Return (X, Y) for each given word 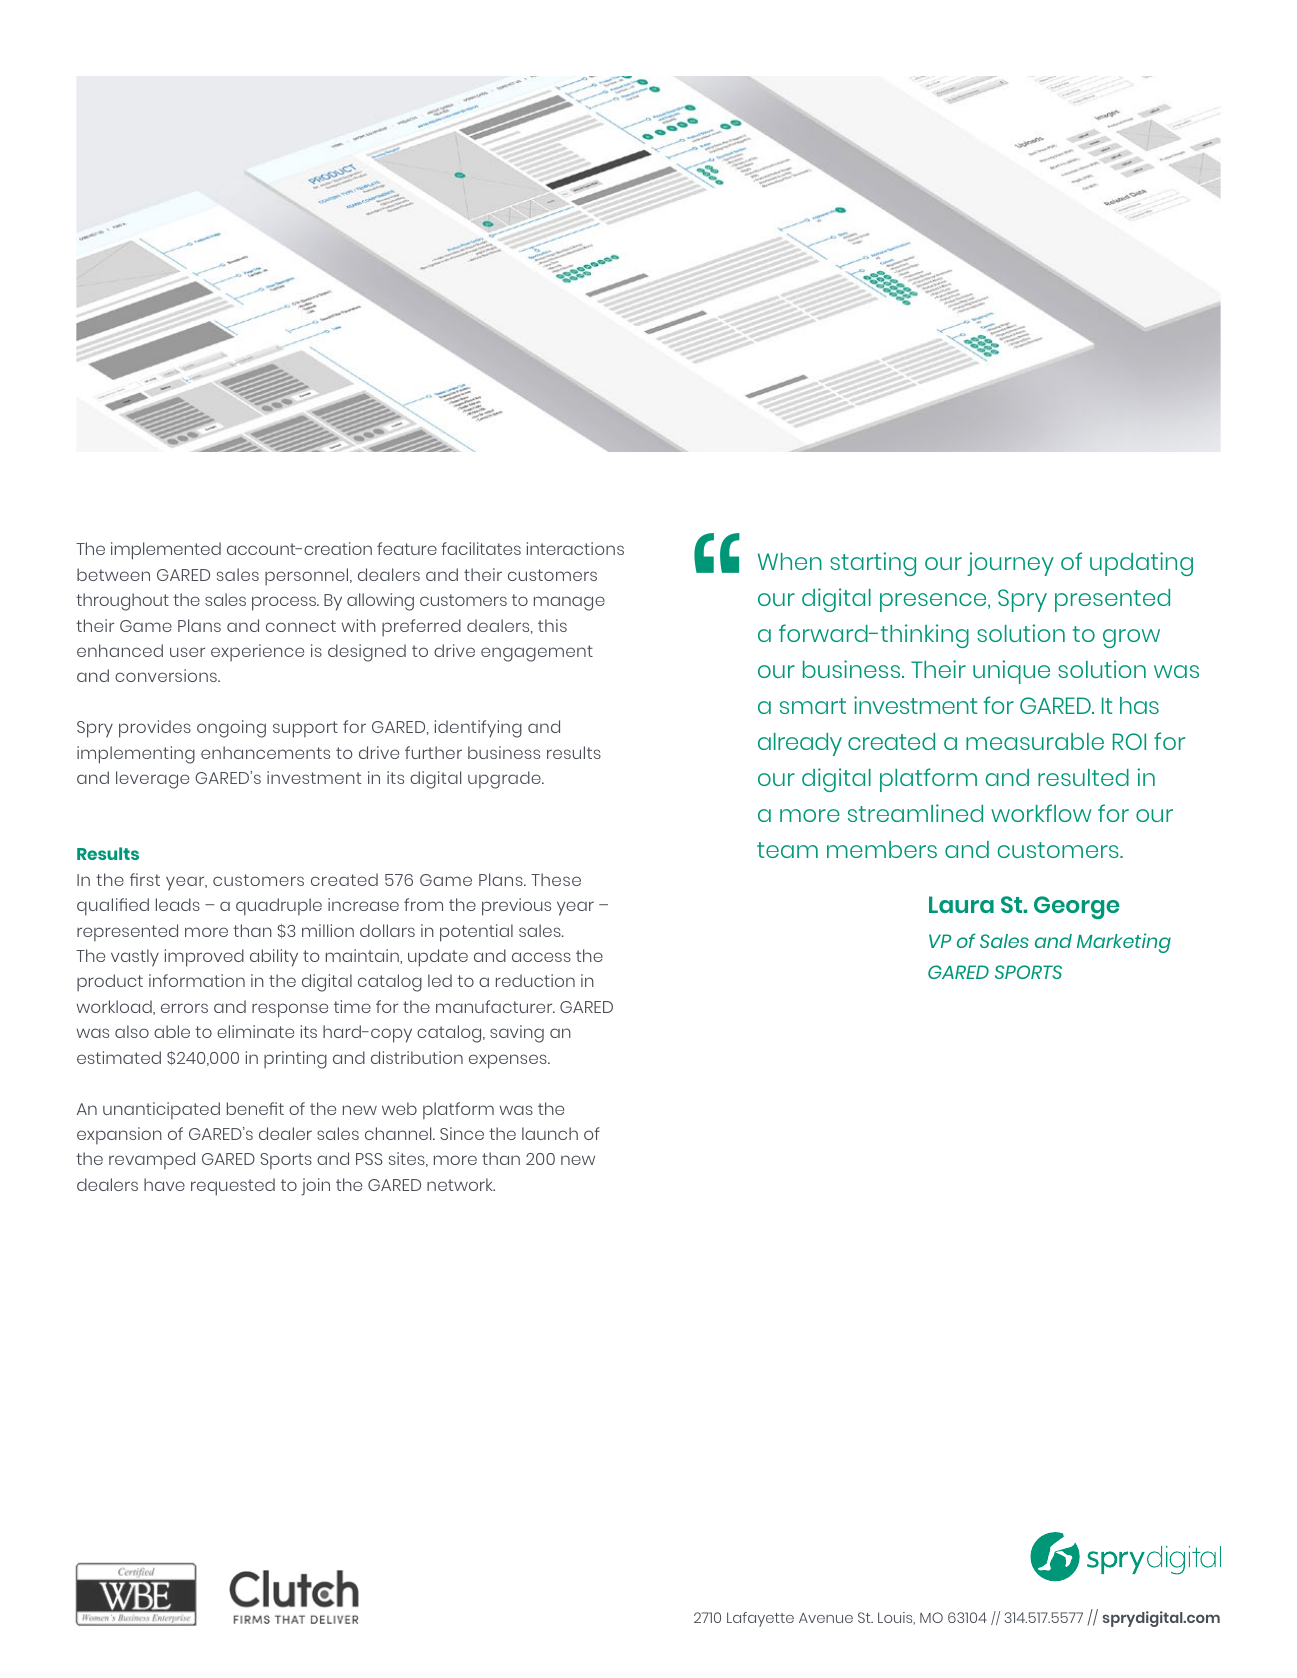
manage (569, 603)
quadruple (279, 907)
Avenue (826, 1618)
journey (1010, 564)
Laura (961, 904)
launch (550, 1133)
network (461, 1184)
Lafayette (760, 1619)
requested (233, 1187)
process (285, 603)
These (556, 879)
